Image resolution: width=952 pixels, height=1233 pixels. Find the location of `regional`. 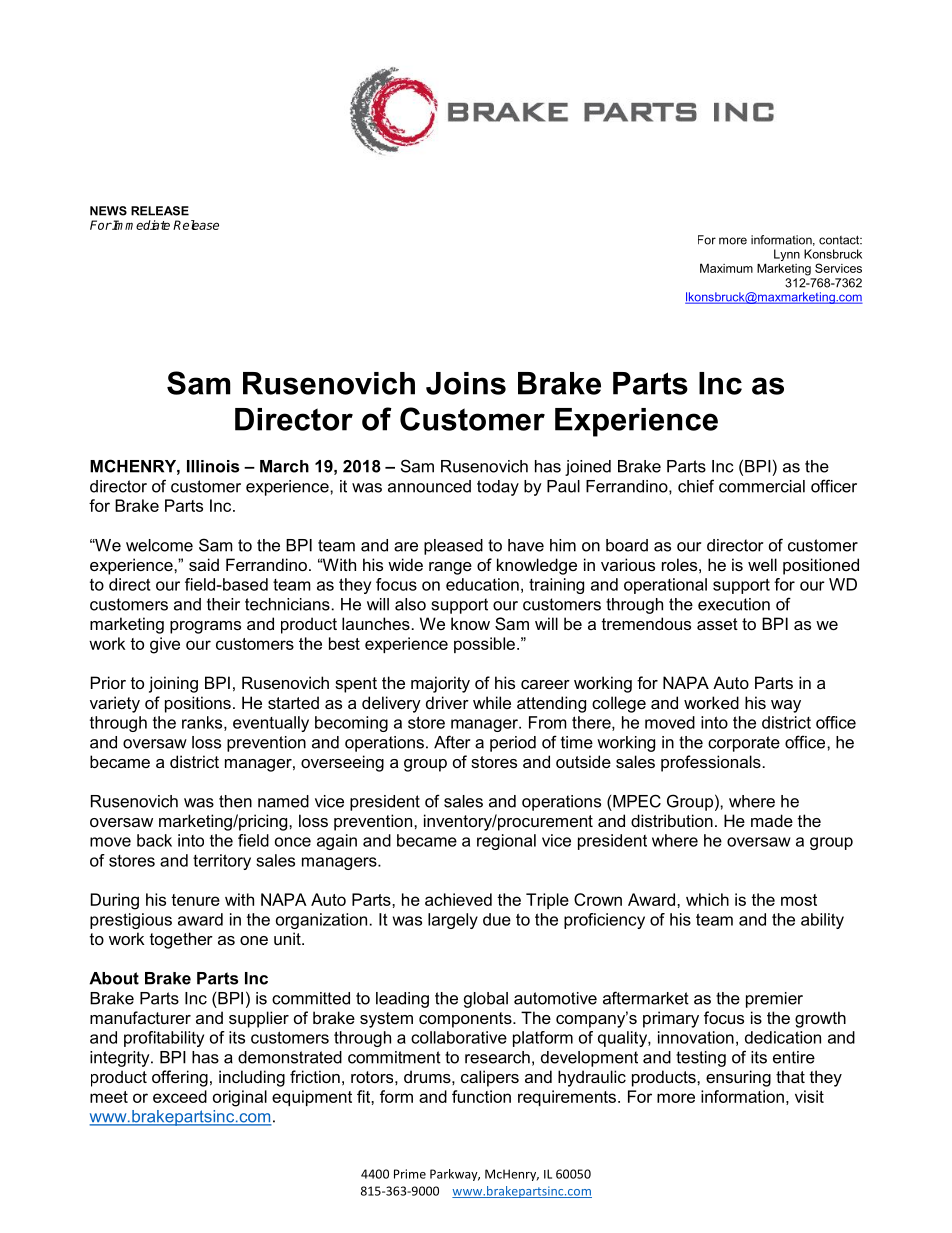

regional is located at coordinates (506, 842).
